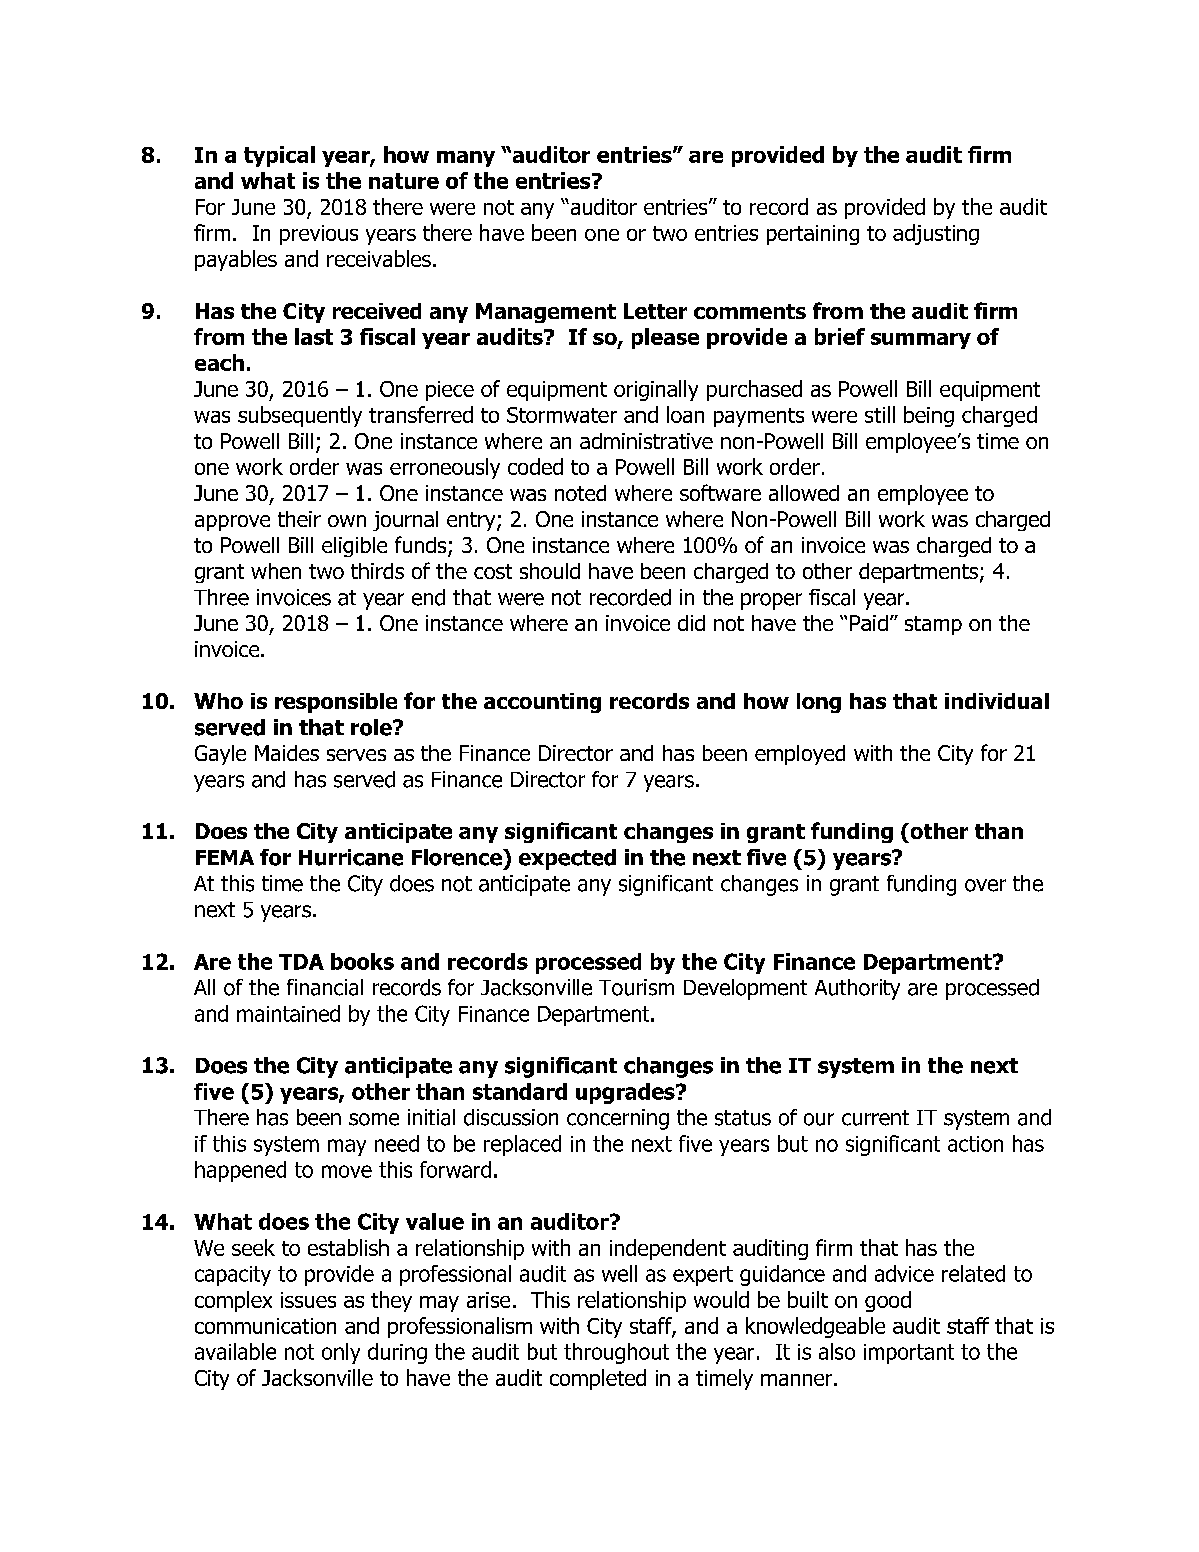 The image size is (1199, 1552). I want to click on should, so click(550, 571).
